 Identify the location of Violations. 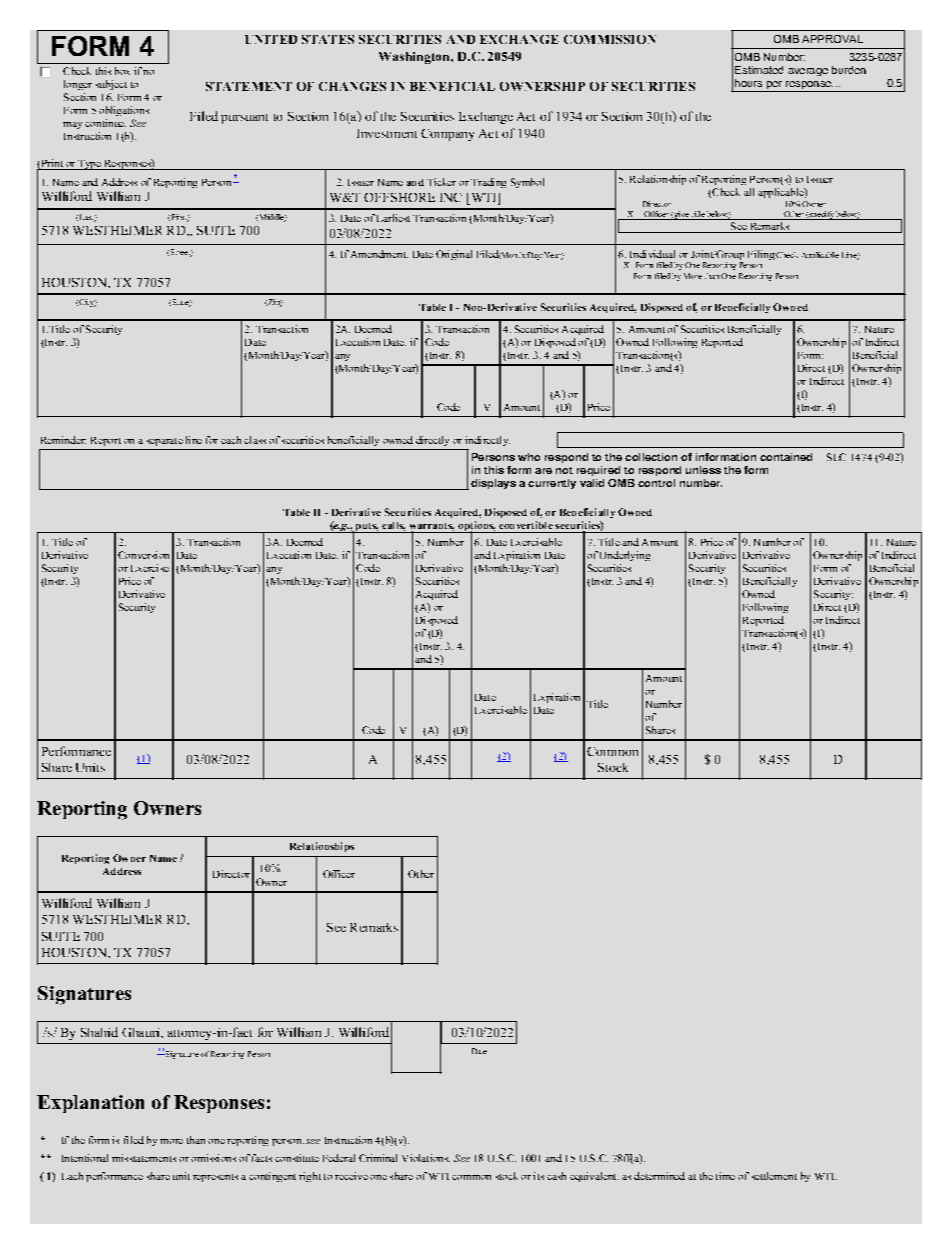
(426, 1158).
